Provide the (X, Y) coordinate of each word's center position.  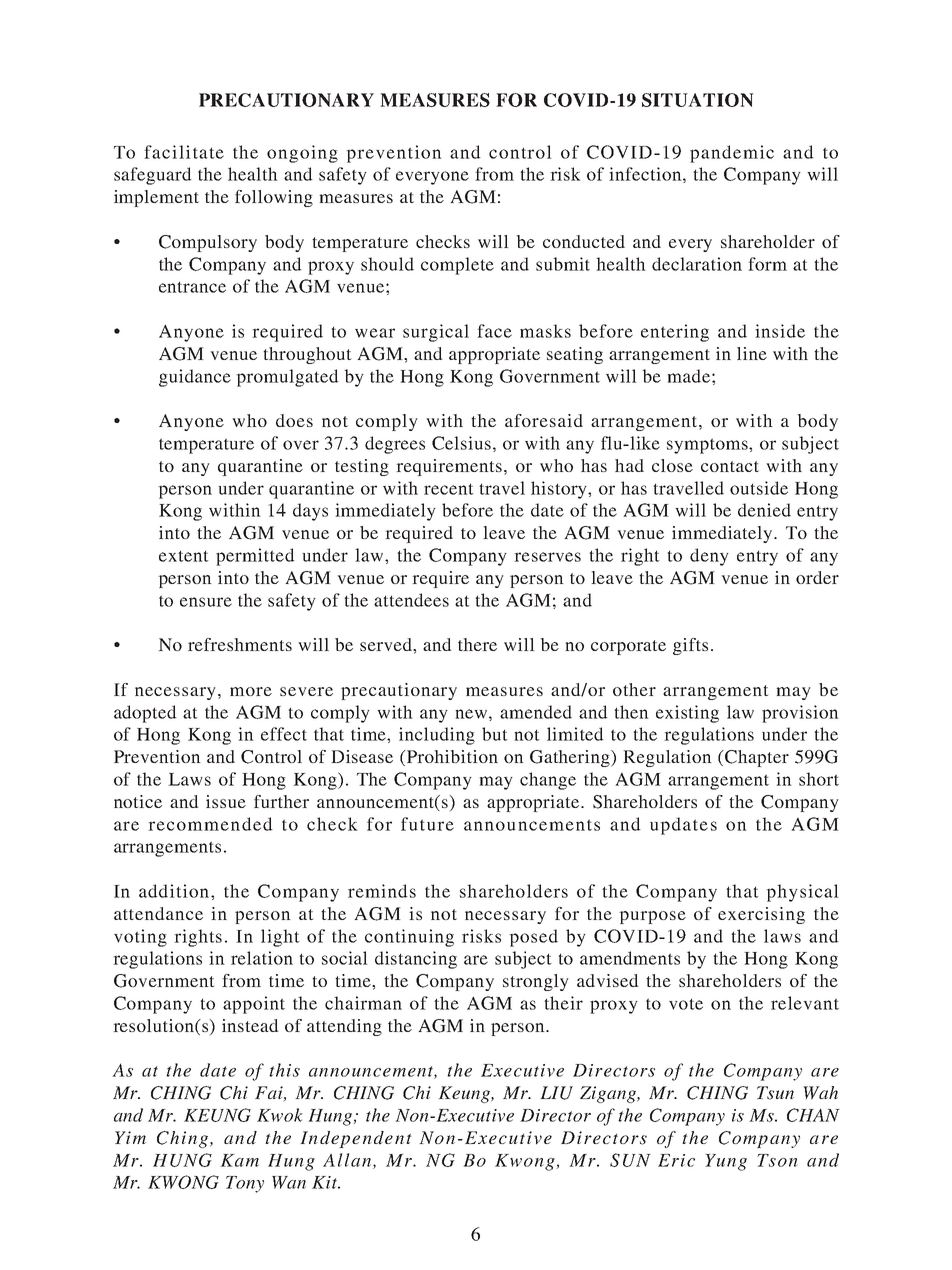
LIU (556, 1093)
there (477, 644)
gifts (690, 646)
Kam (239, 1160)
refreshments (240, 644)
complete (457, 266)
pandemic (732, 154)
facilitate (184, 152)
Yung (726, 1162)
